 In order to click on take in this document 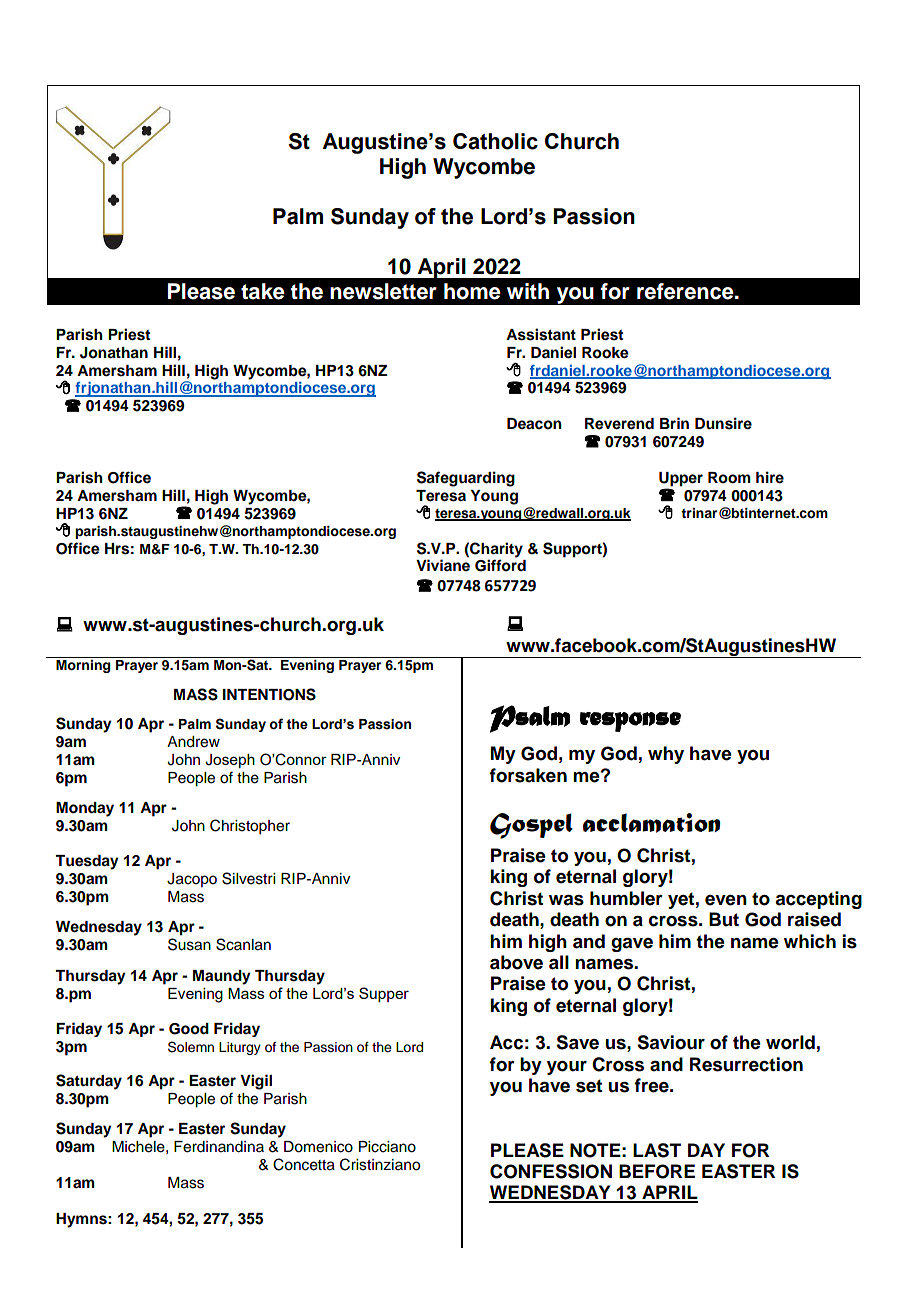, I will do `click(263, 291)`.
